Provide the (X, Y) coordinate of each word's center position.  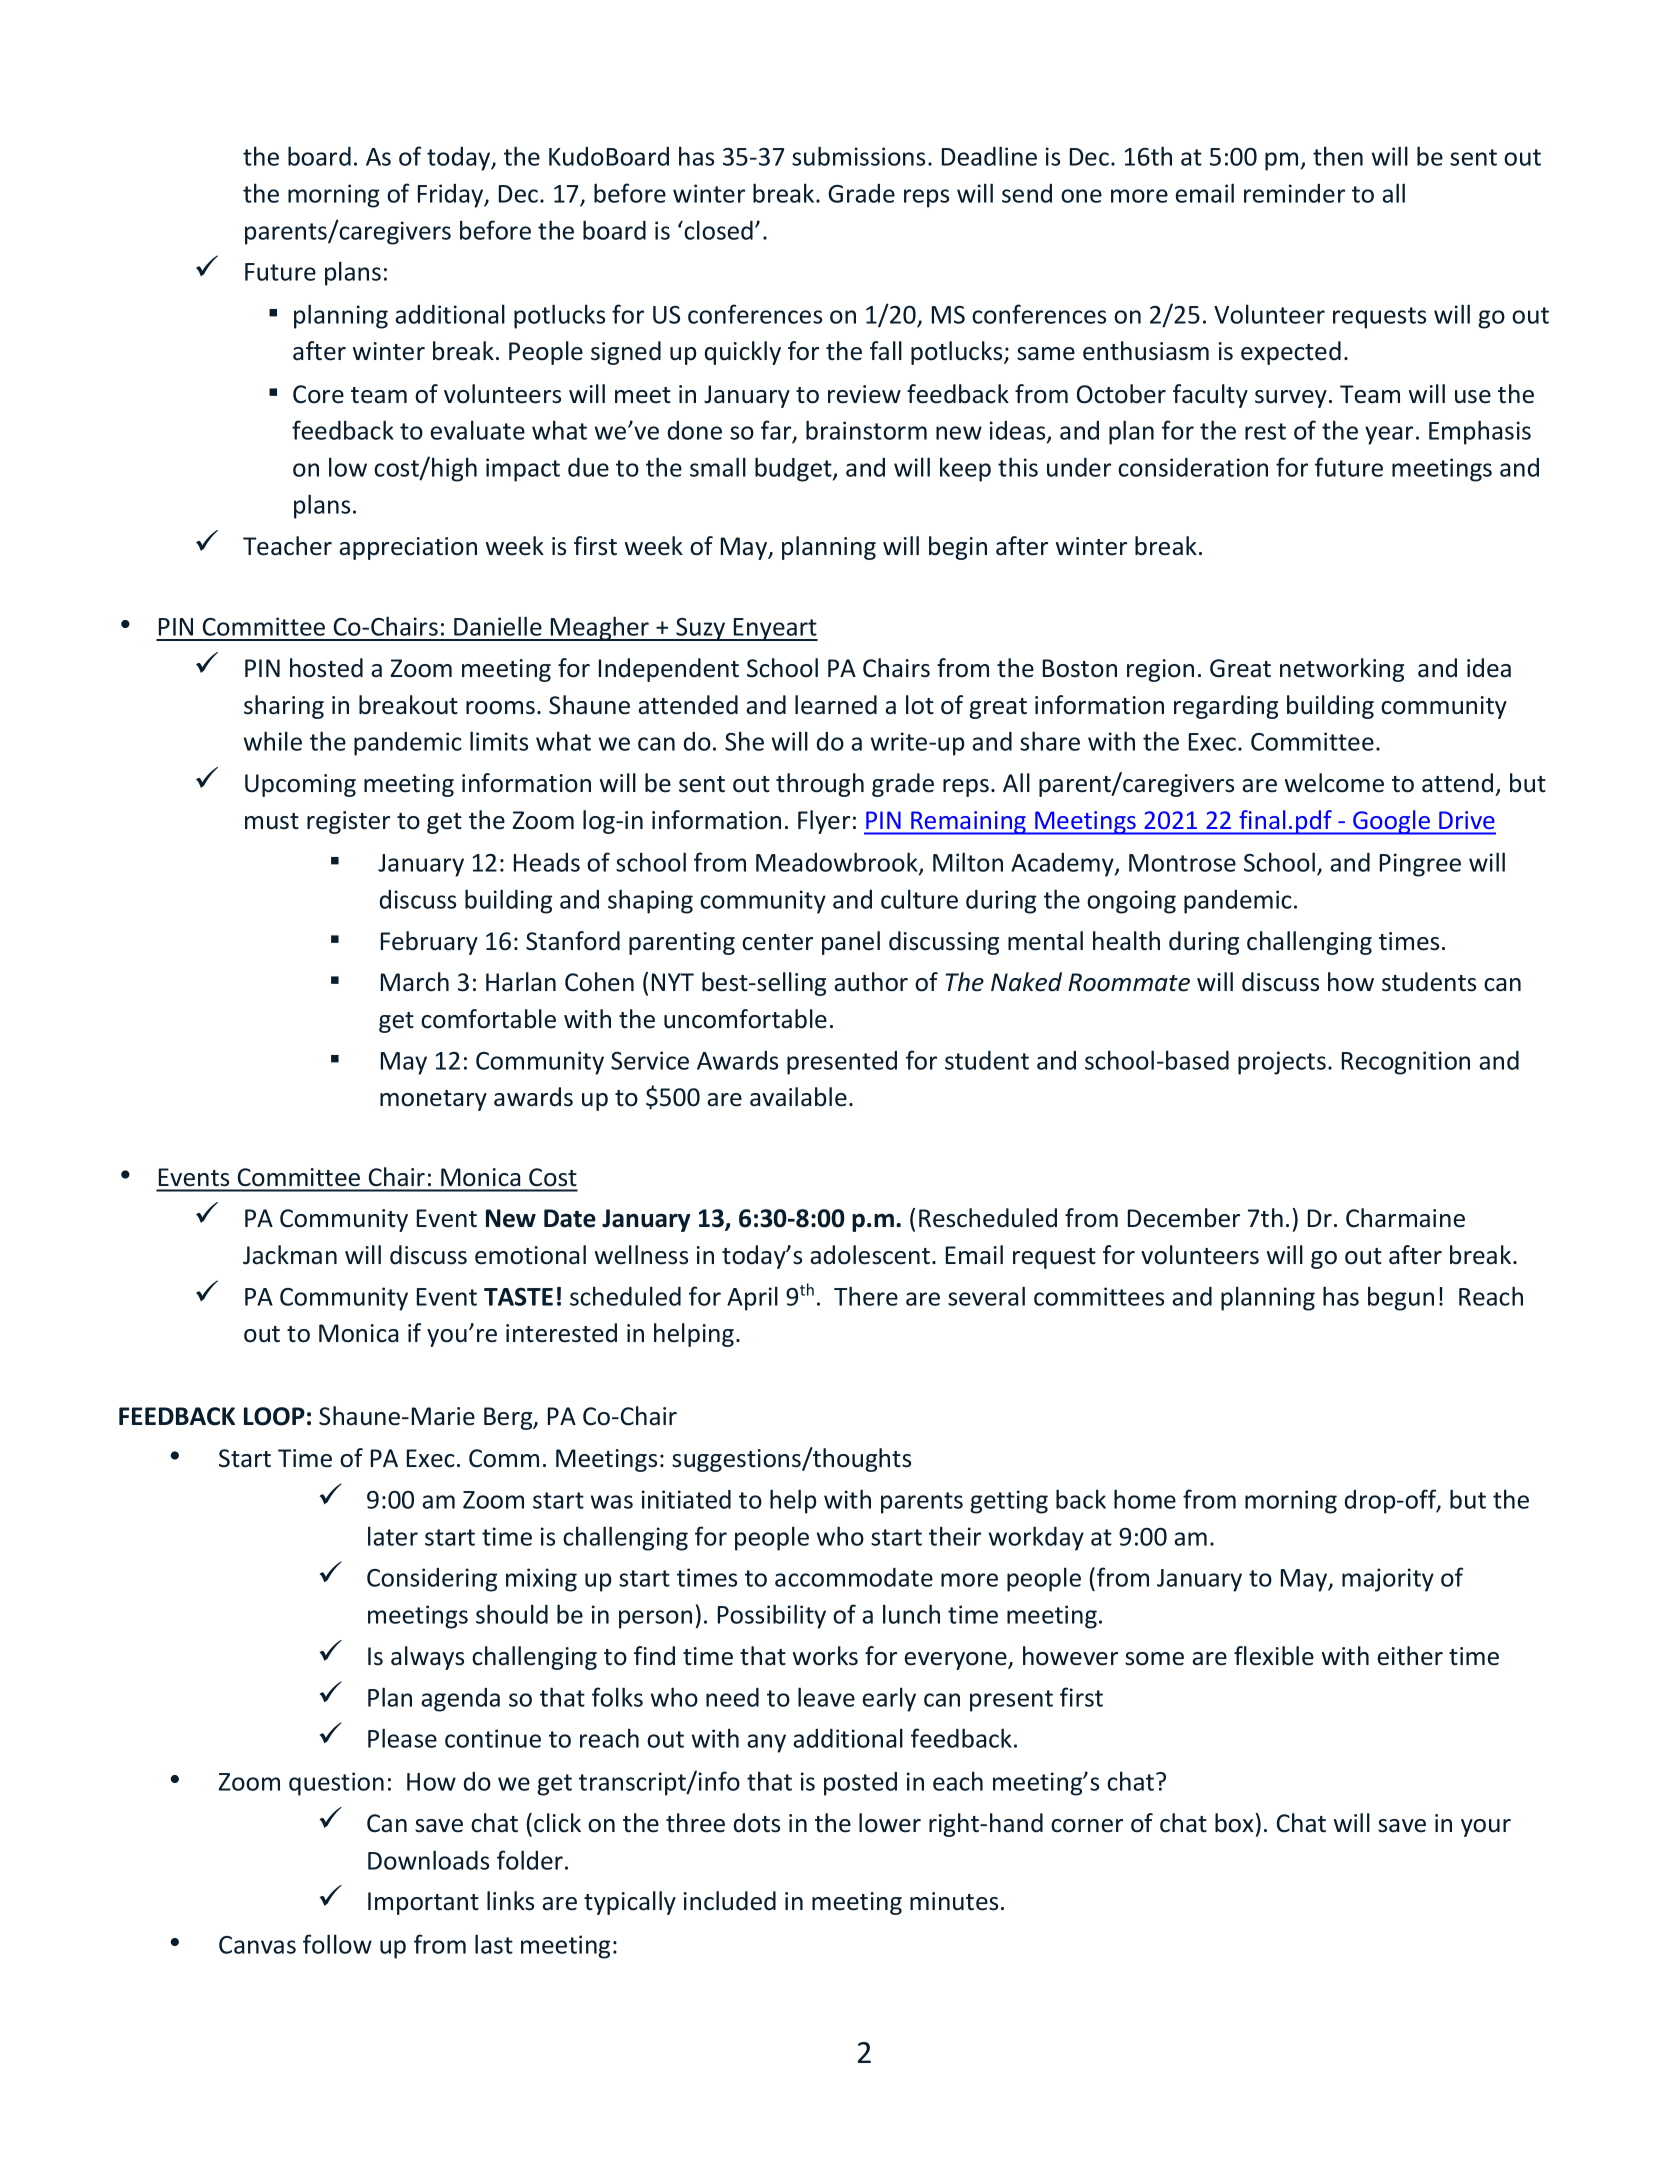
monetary (433, 1100)
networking (1342, 670)
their (955, 1536)
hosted (326, 668)
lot (920, 705)
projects (1282, 1063)
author (871, 982)
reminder (1294, 193)
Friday (452, 196)
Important (423, 1903)
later (393, 1536)
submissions (858, 156)
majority (1388, 1580)
